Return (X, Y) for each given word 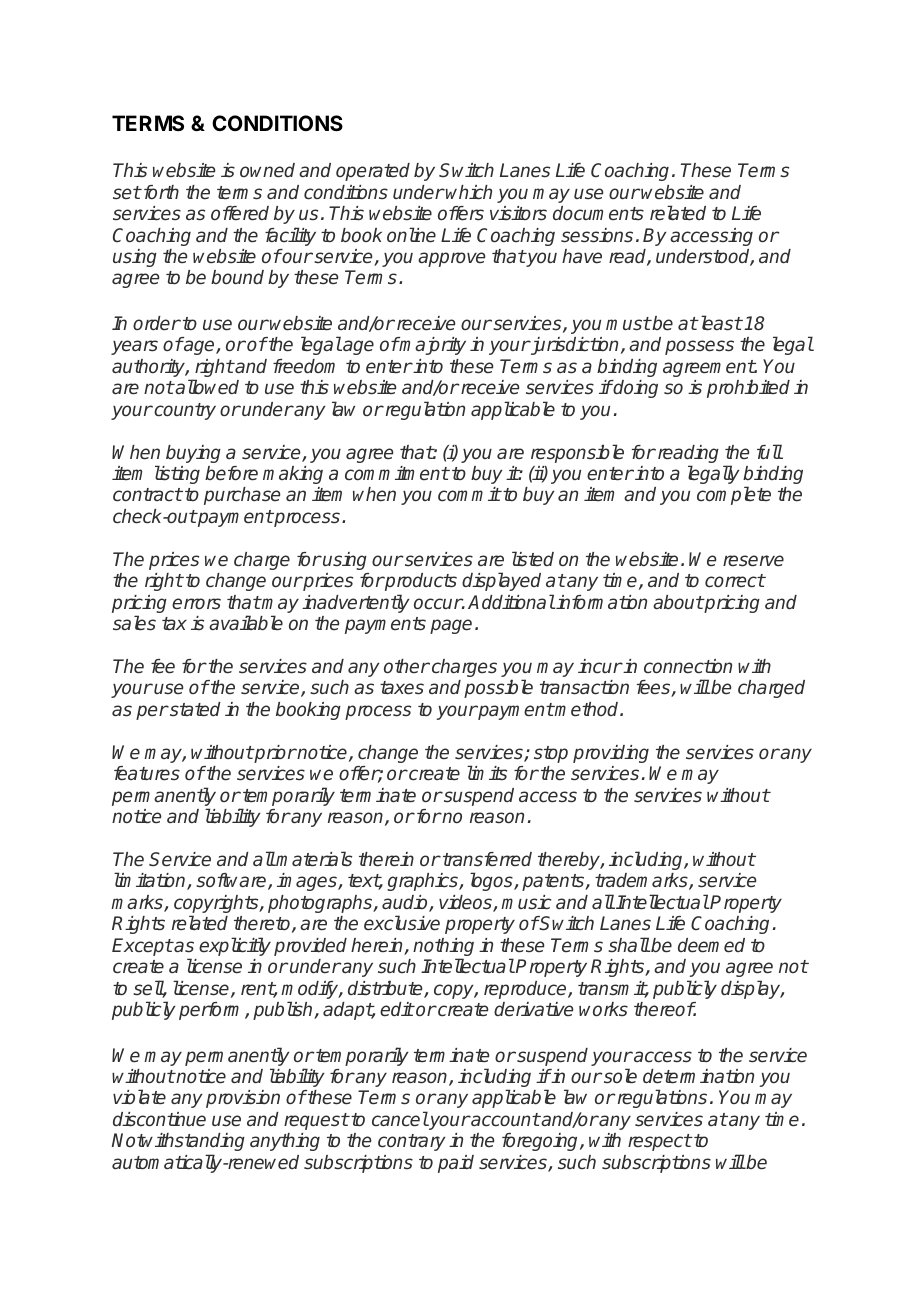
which (469, 192)
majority (432, 346)
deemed (711, 945)
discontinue (159, 1119)
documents (598, 213)
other (407, 666)
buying (193, 454)
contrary (412, 1142)
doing (635, 389)
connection (688, 666)
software (232, 881)
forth (160, 192)
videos (466, 903)
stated (194, 709)
